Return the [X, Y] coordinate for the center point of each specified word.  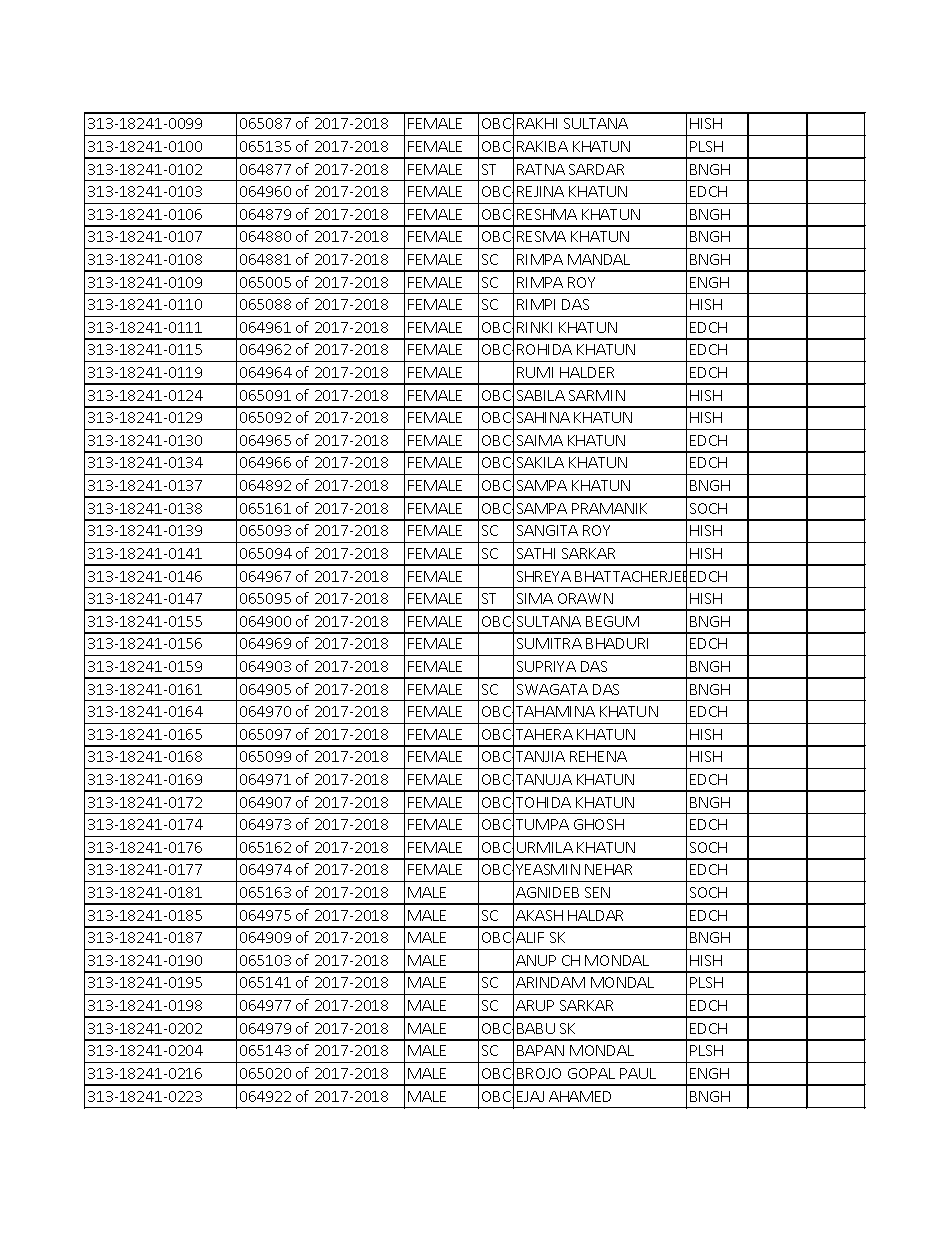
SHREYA [544, 576]
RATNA [541, 169]
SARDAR [596, 169]
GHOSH [599, 824]
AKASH [539, 915]
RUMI [535, 372]
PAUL [638, 1073]
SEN [597, 892]
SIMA [535, 598]
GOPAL [591, 1073]
